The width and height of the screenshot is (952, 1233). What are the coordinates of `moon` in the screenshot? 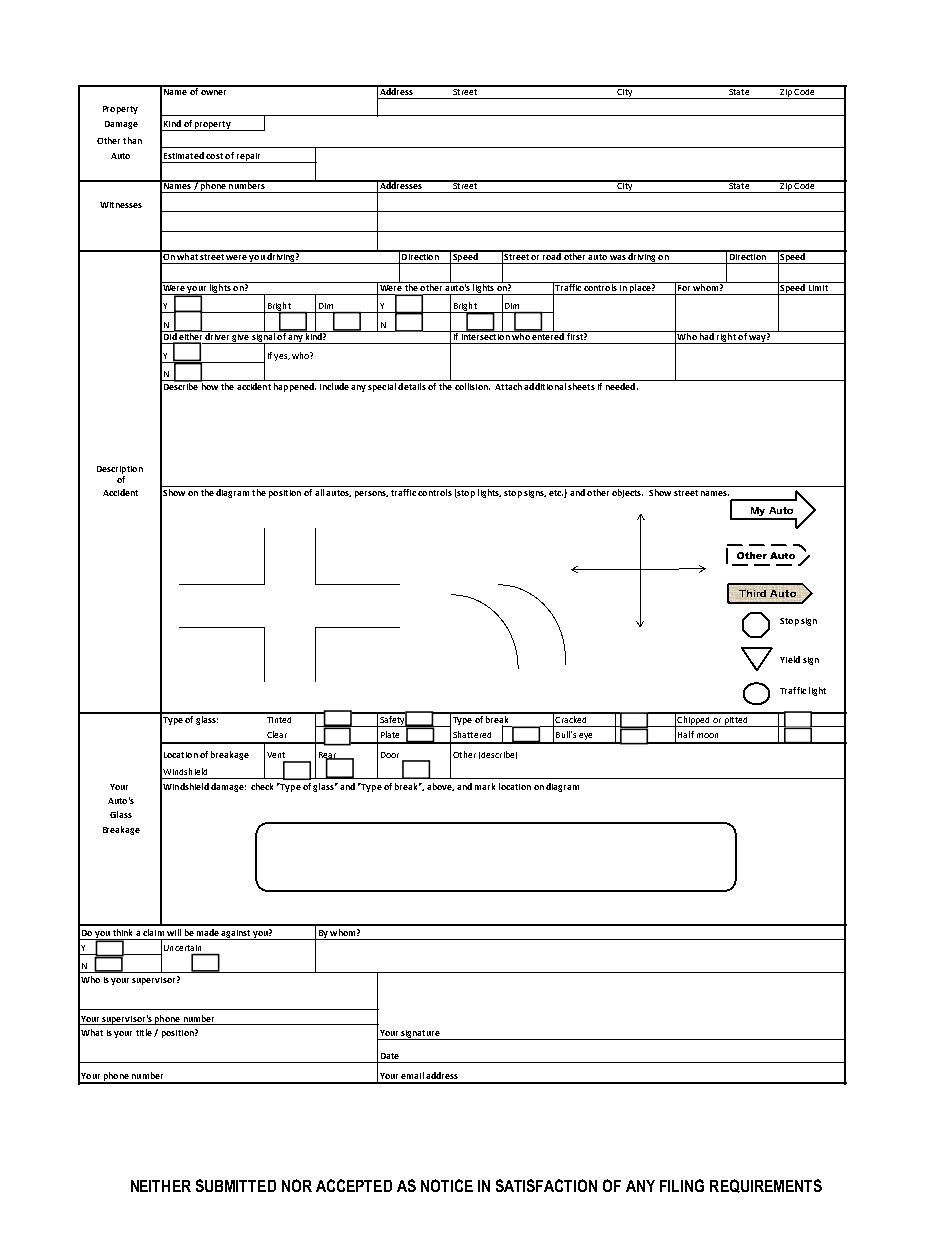 It's located at (707, 735).
